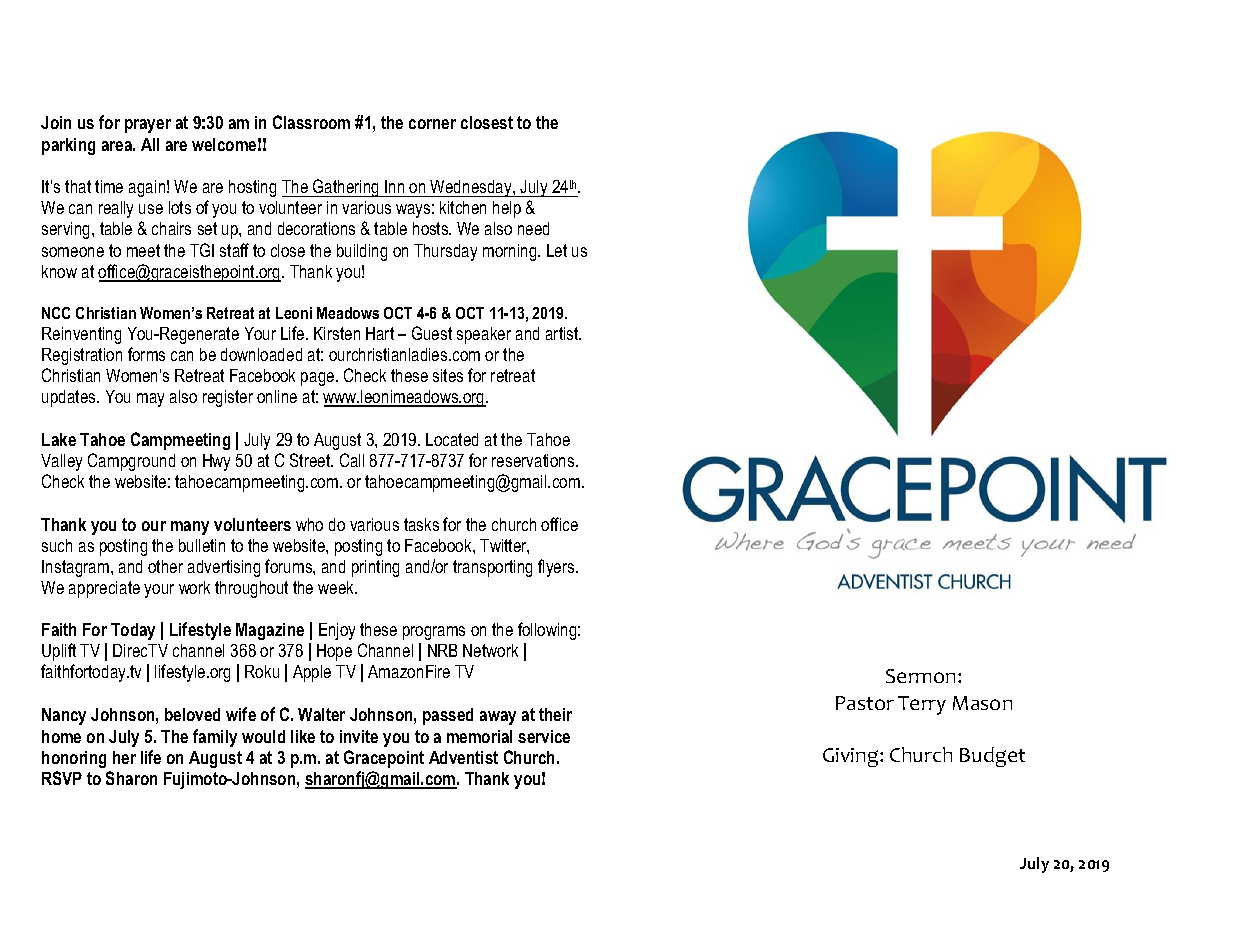  I want to click on flyers, so click(557, 568).
